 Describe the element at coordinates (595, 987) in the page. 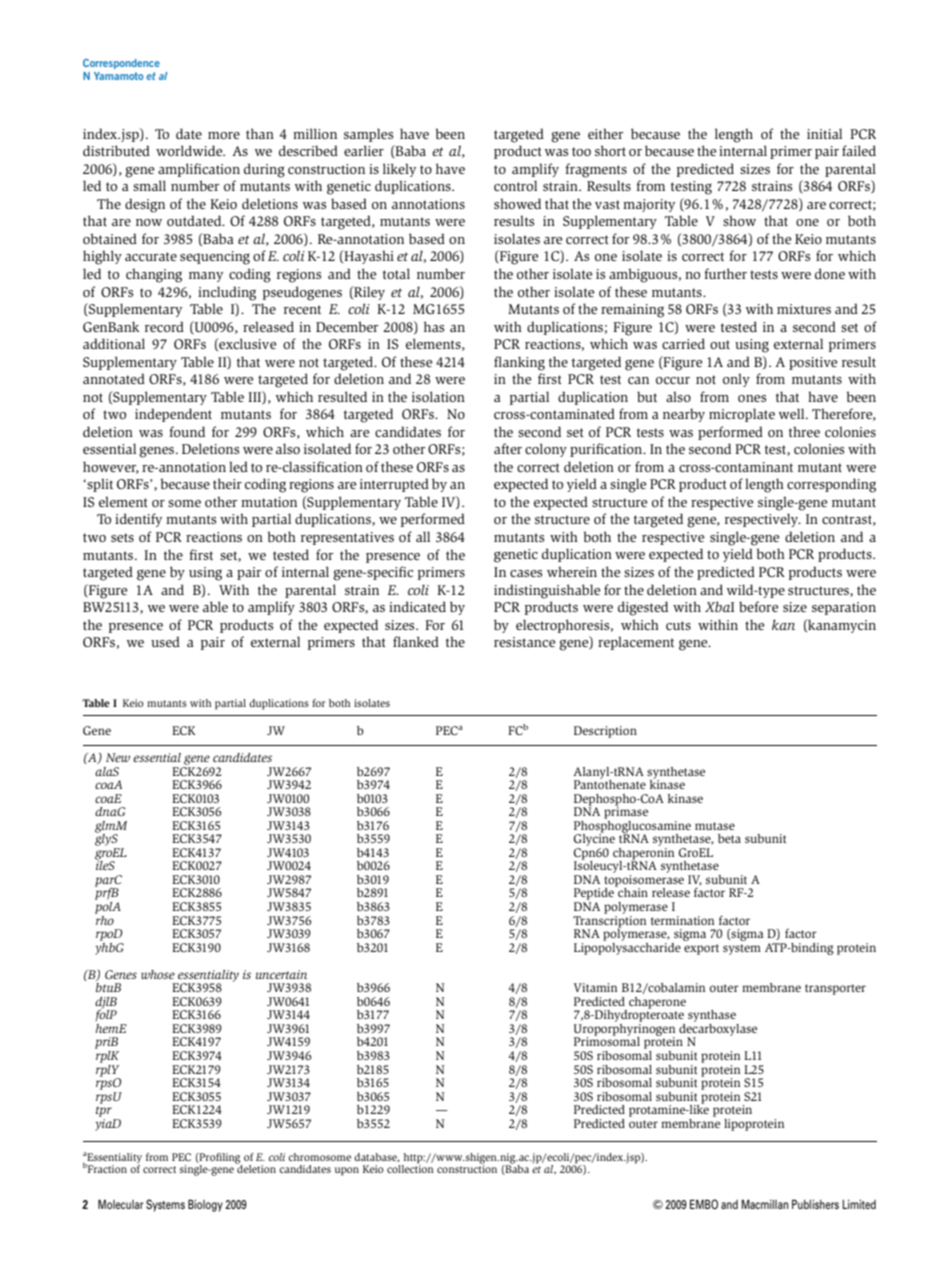

I see `Vitamin` at that location.
